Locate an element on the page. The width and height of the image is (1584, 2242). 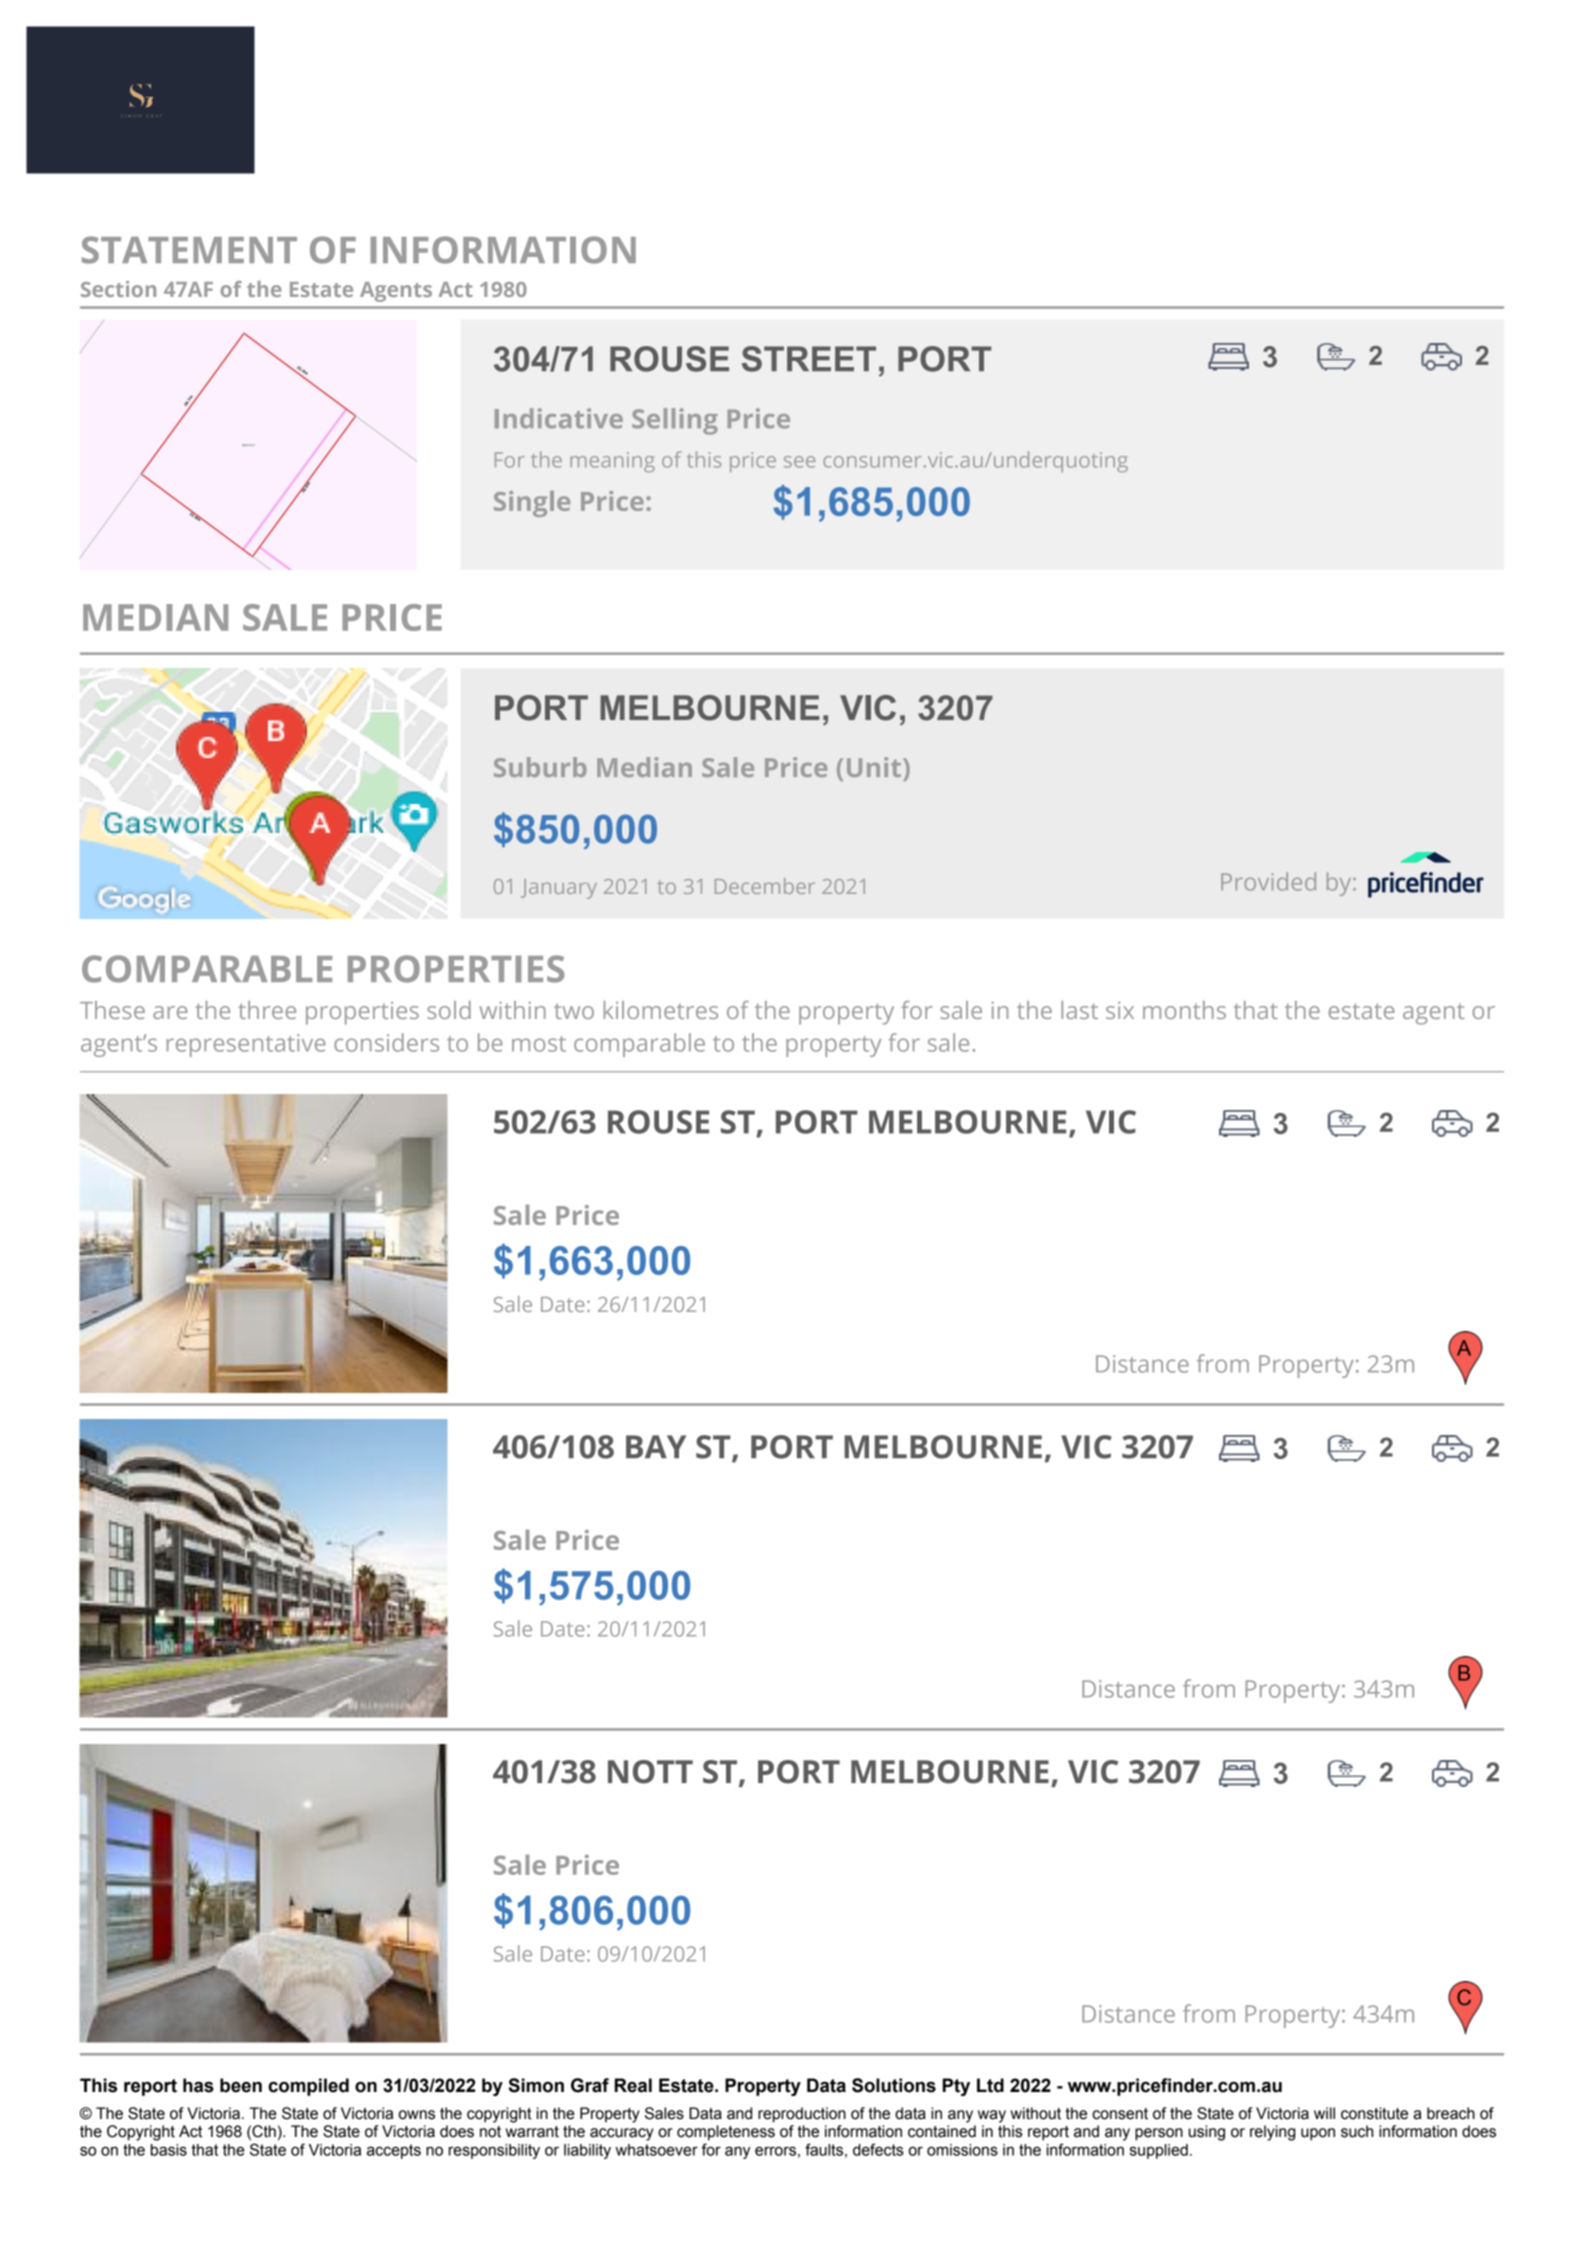
kilometres is located at coordinates (661, 1010).
